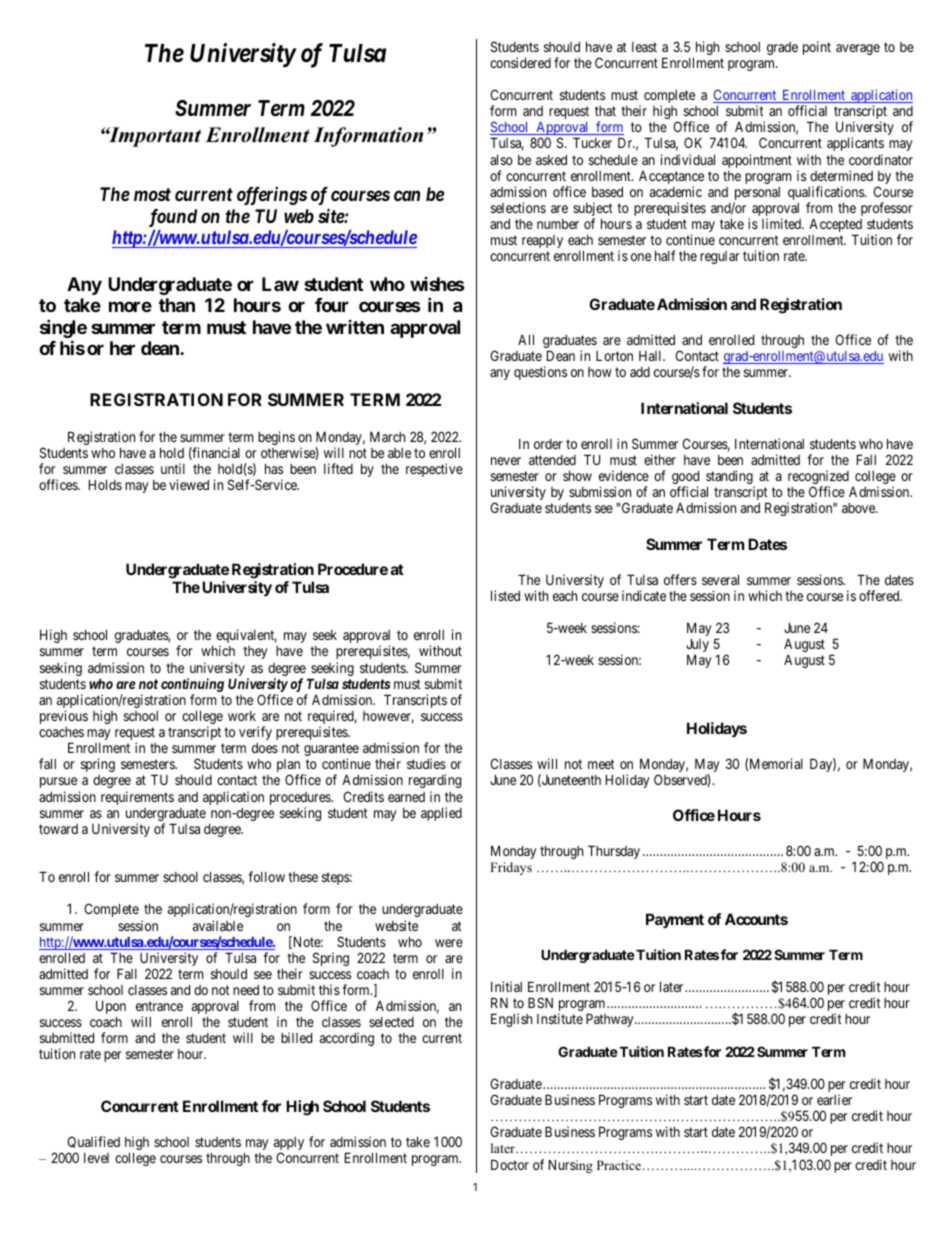 This page has height=1233, width=952. Describe the element at coordinates (96, 1158) in the page. I see `level` at that location.
